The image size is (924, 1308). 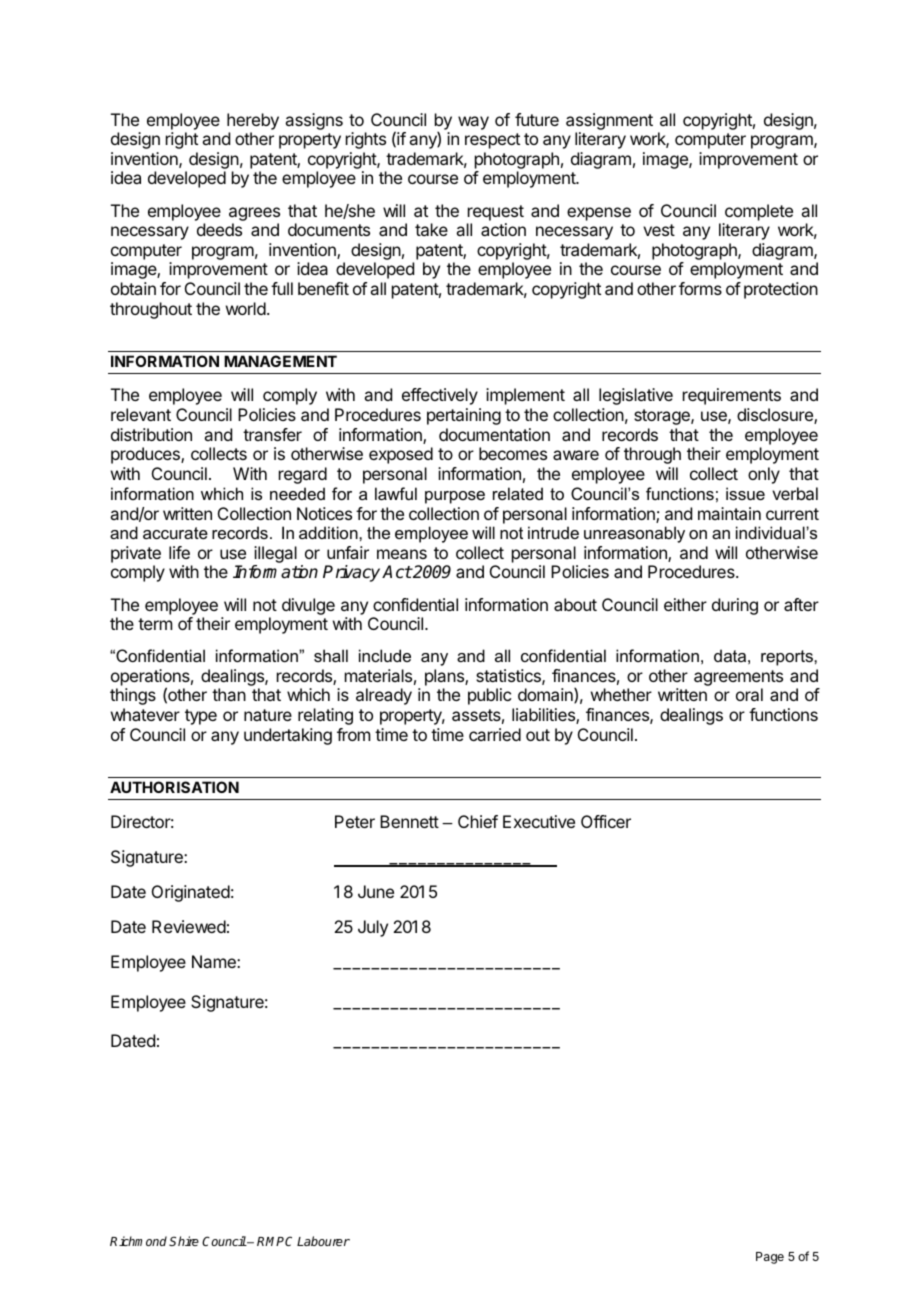 I want to click on Name, so click(x=215, y=961).
